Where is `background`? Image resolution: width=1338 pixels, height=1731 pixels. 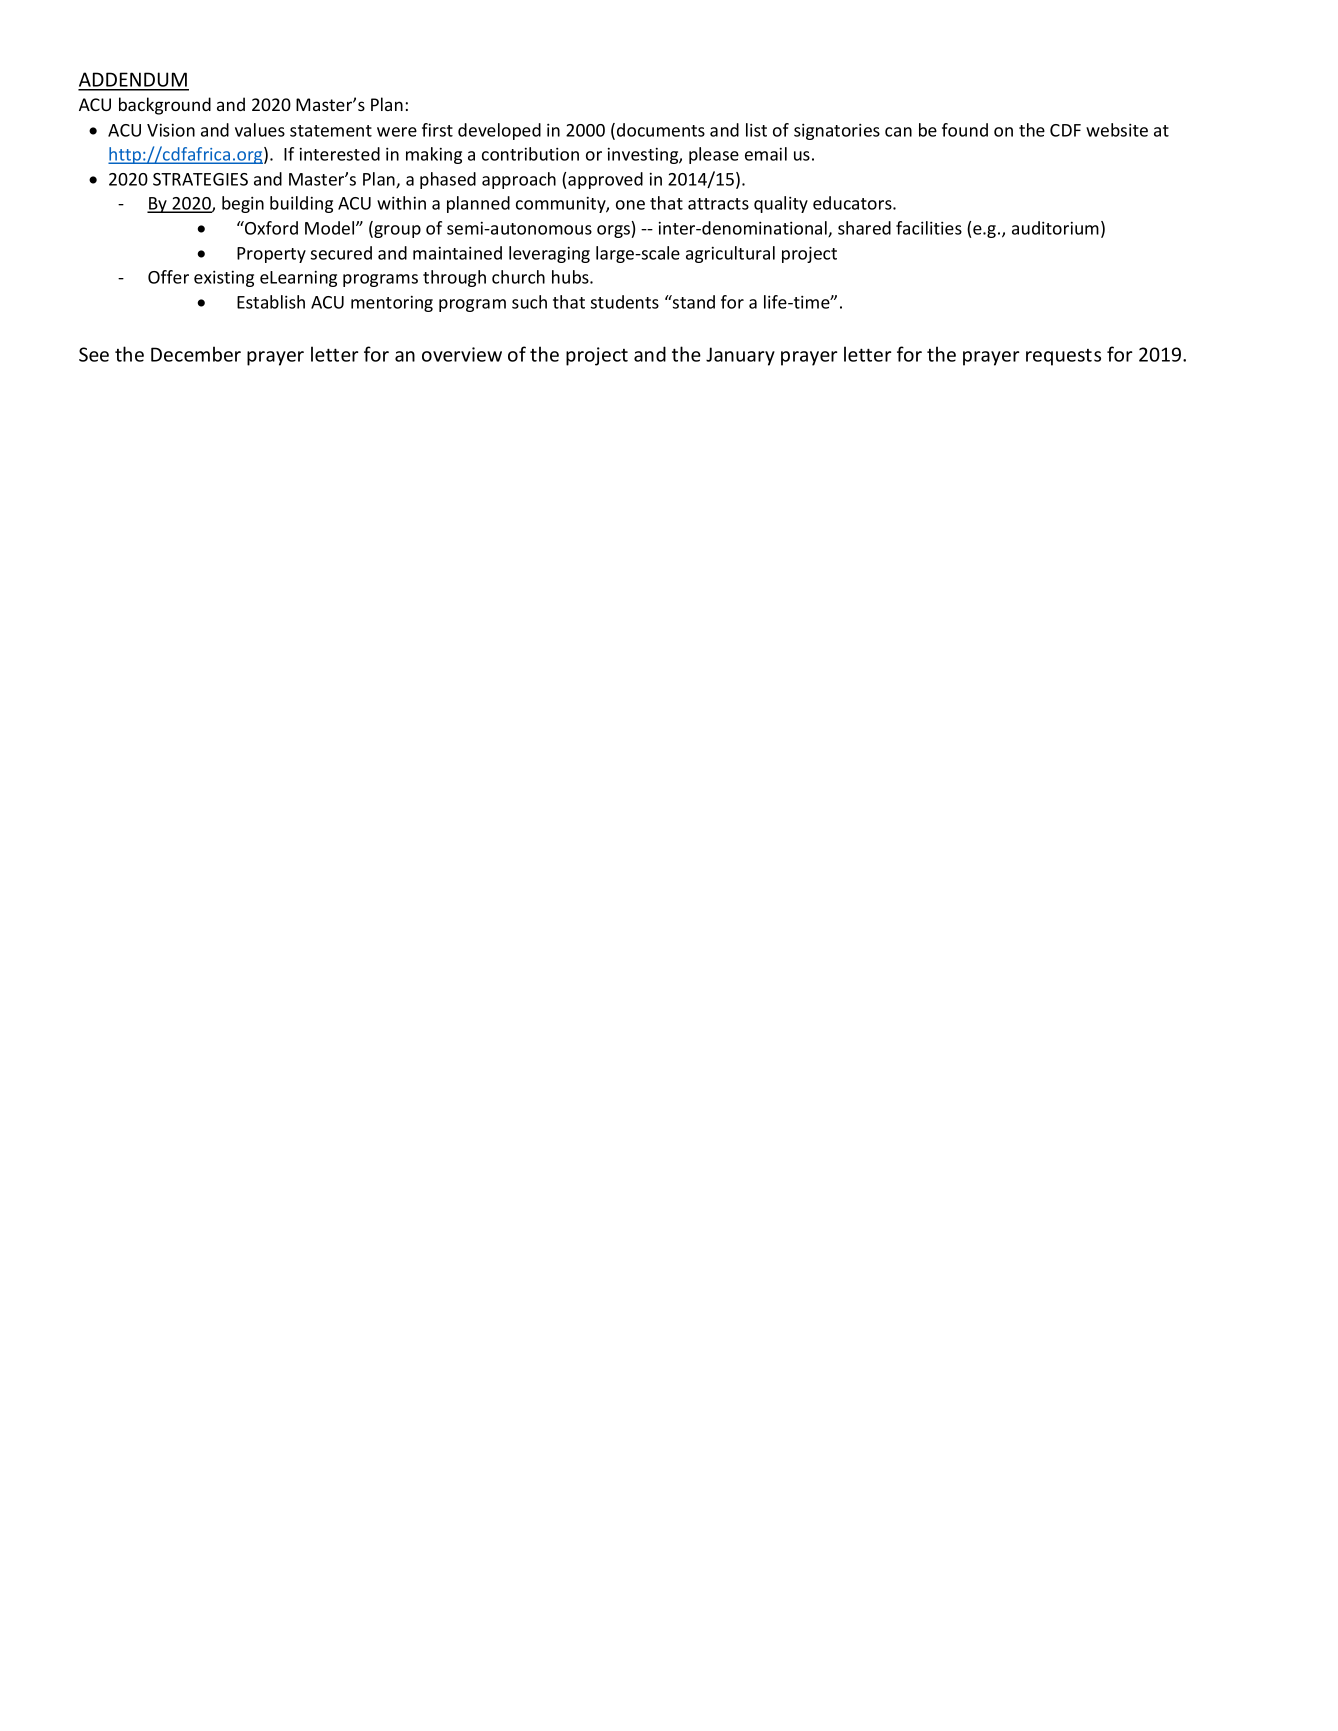
background is located at coordinates (165, 106).
